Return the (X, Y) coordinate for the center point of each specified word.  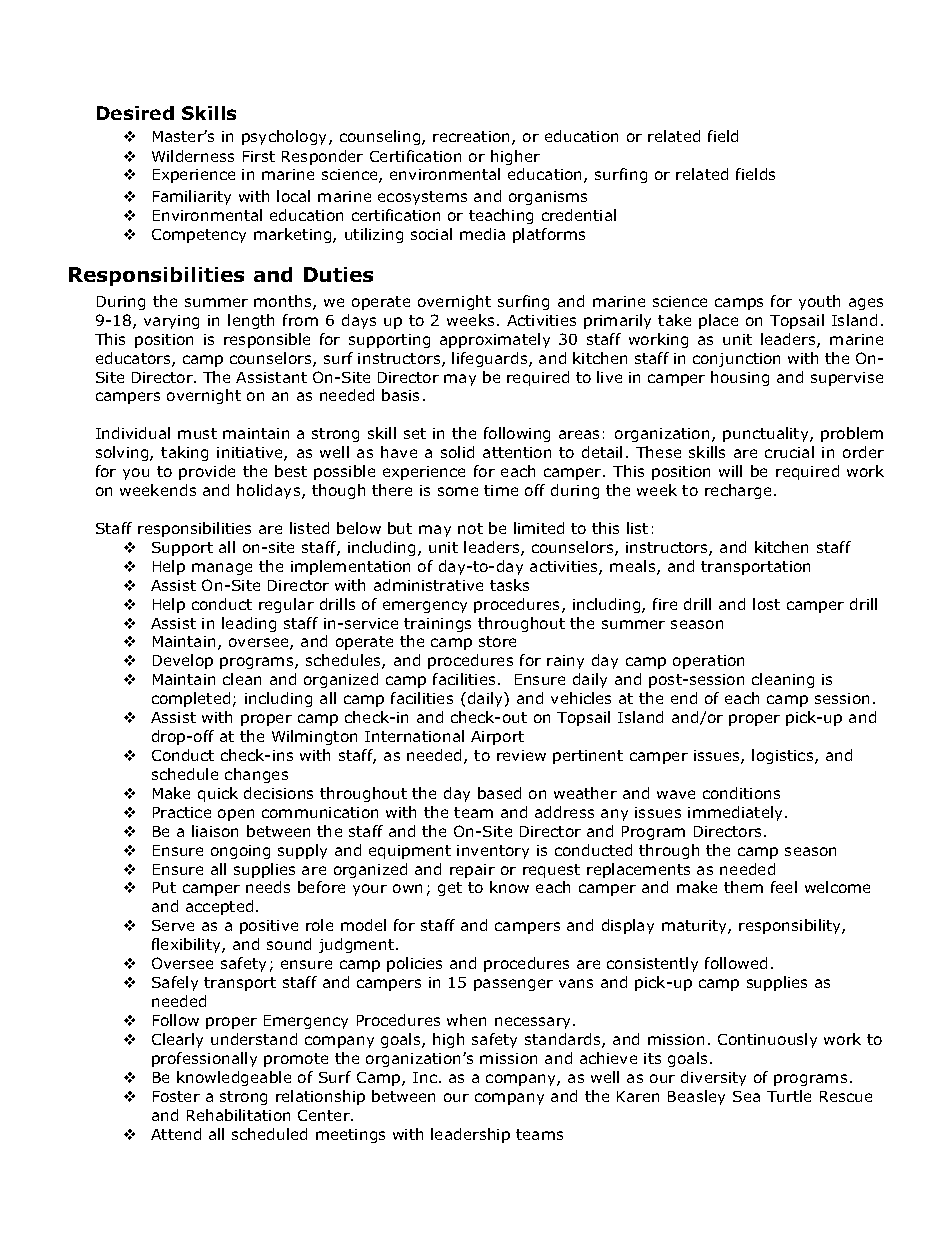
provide (207, 472)
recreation (473, 138)
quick (218, 794)
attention (517, 452)
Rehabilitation (238, 1115)
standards (564, 1040)
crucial (789, 452)
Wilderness (193, 156)
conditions (741, 793)
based (499, 793)
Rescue (846, 1096)
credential (579, 215)
